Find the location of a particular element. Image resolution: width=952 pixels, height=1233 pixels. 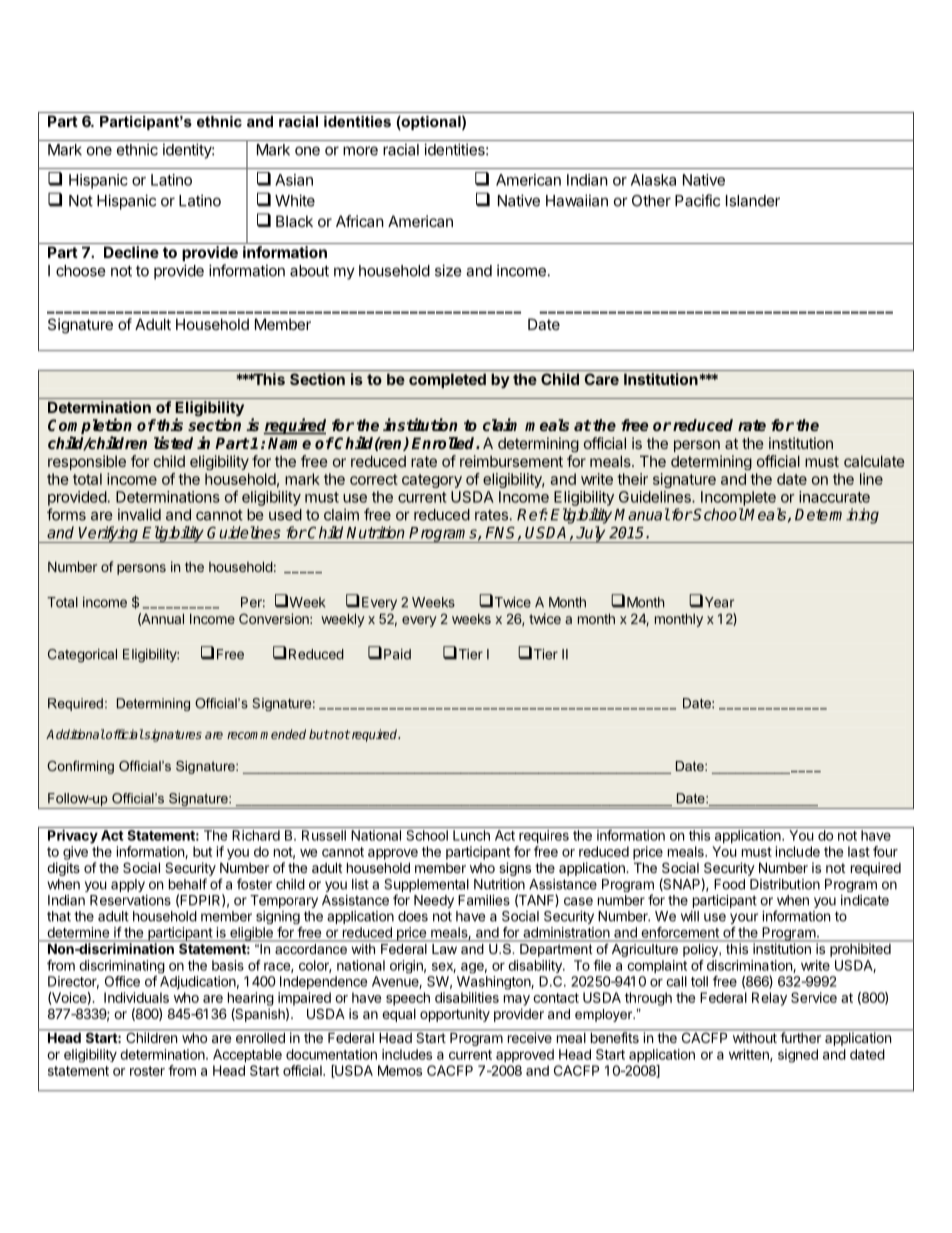

Islander is located at coordinates (753, 201).
